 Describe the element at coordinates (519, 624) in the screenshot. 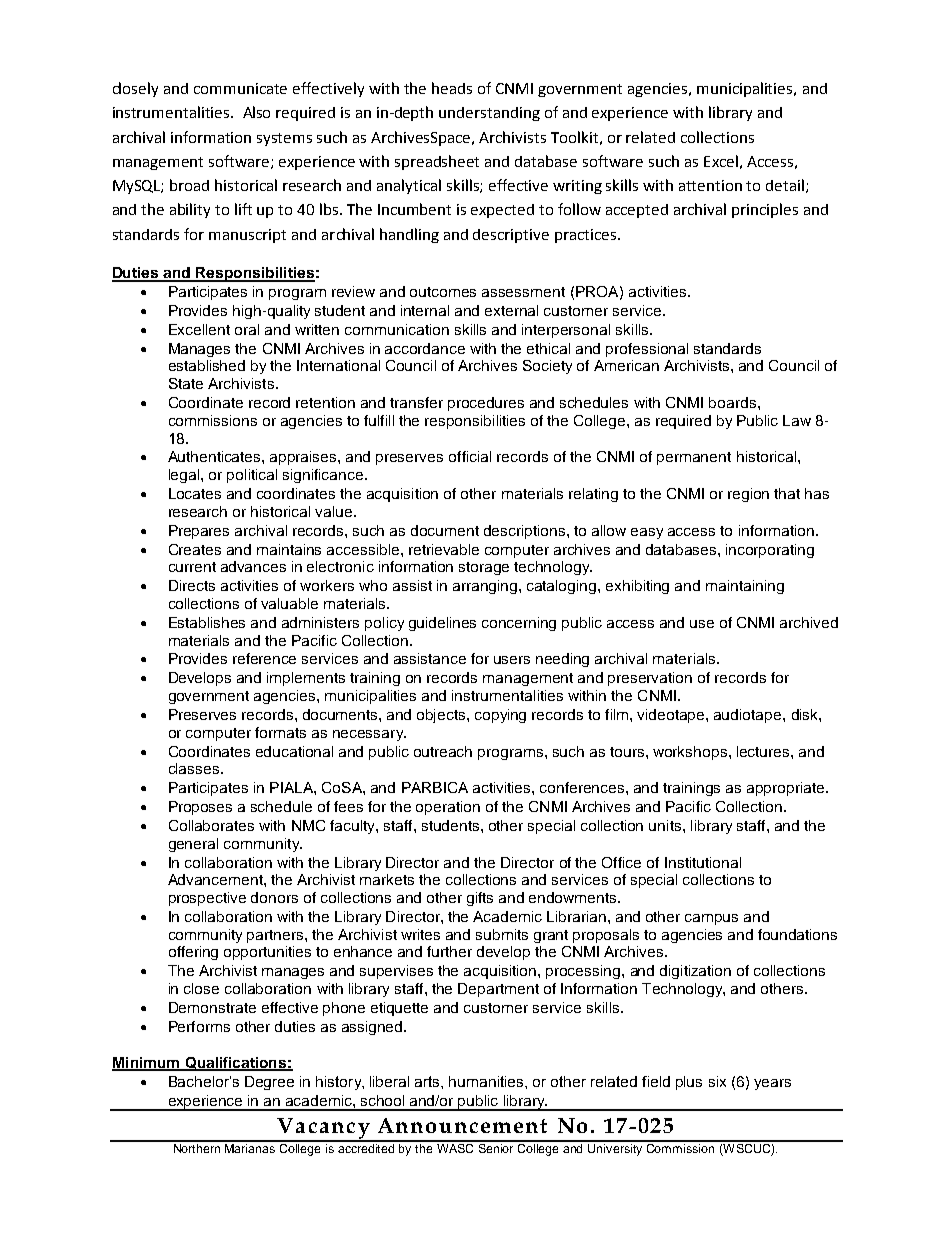

I see `concerning` at that location.
